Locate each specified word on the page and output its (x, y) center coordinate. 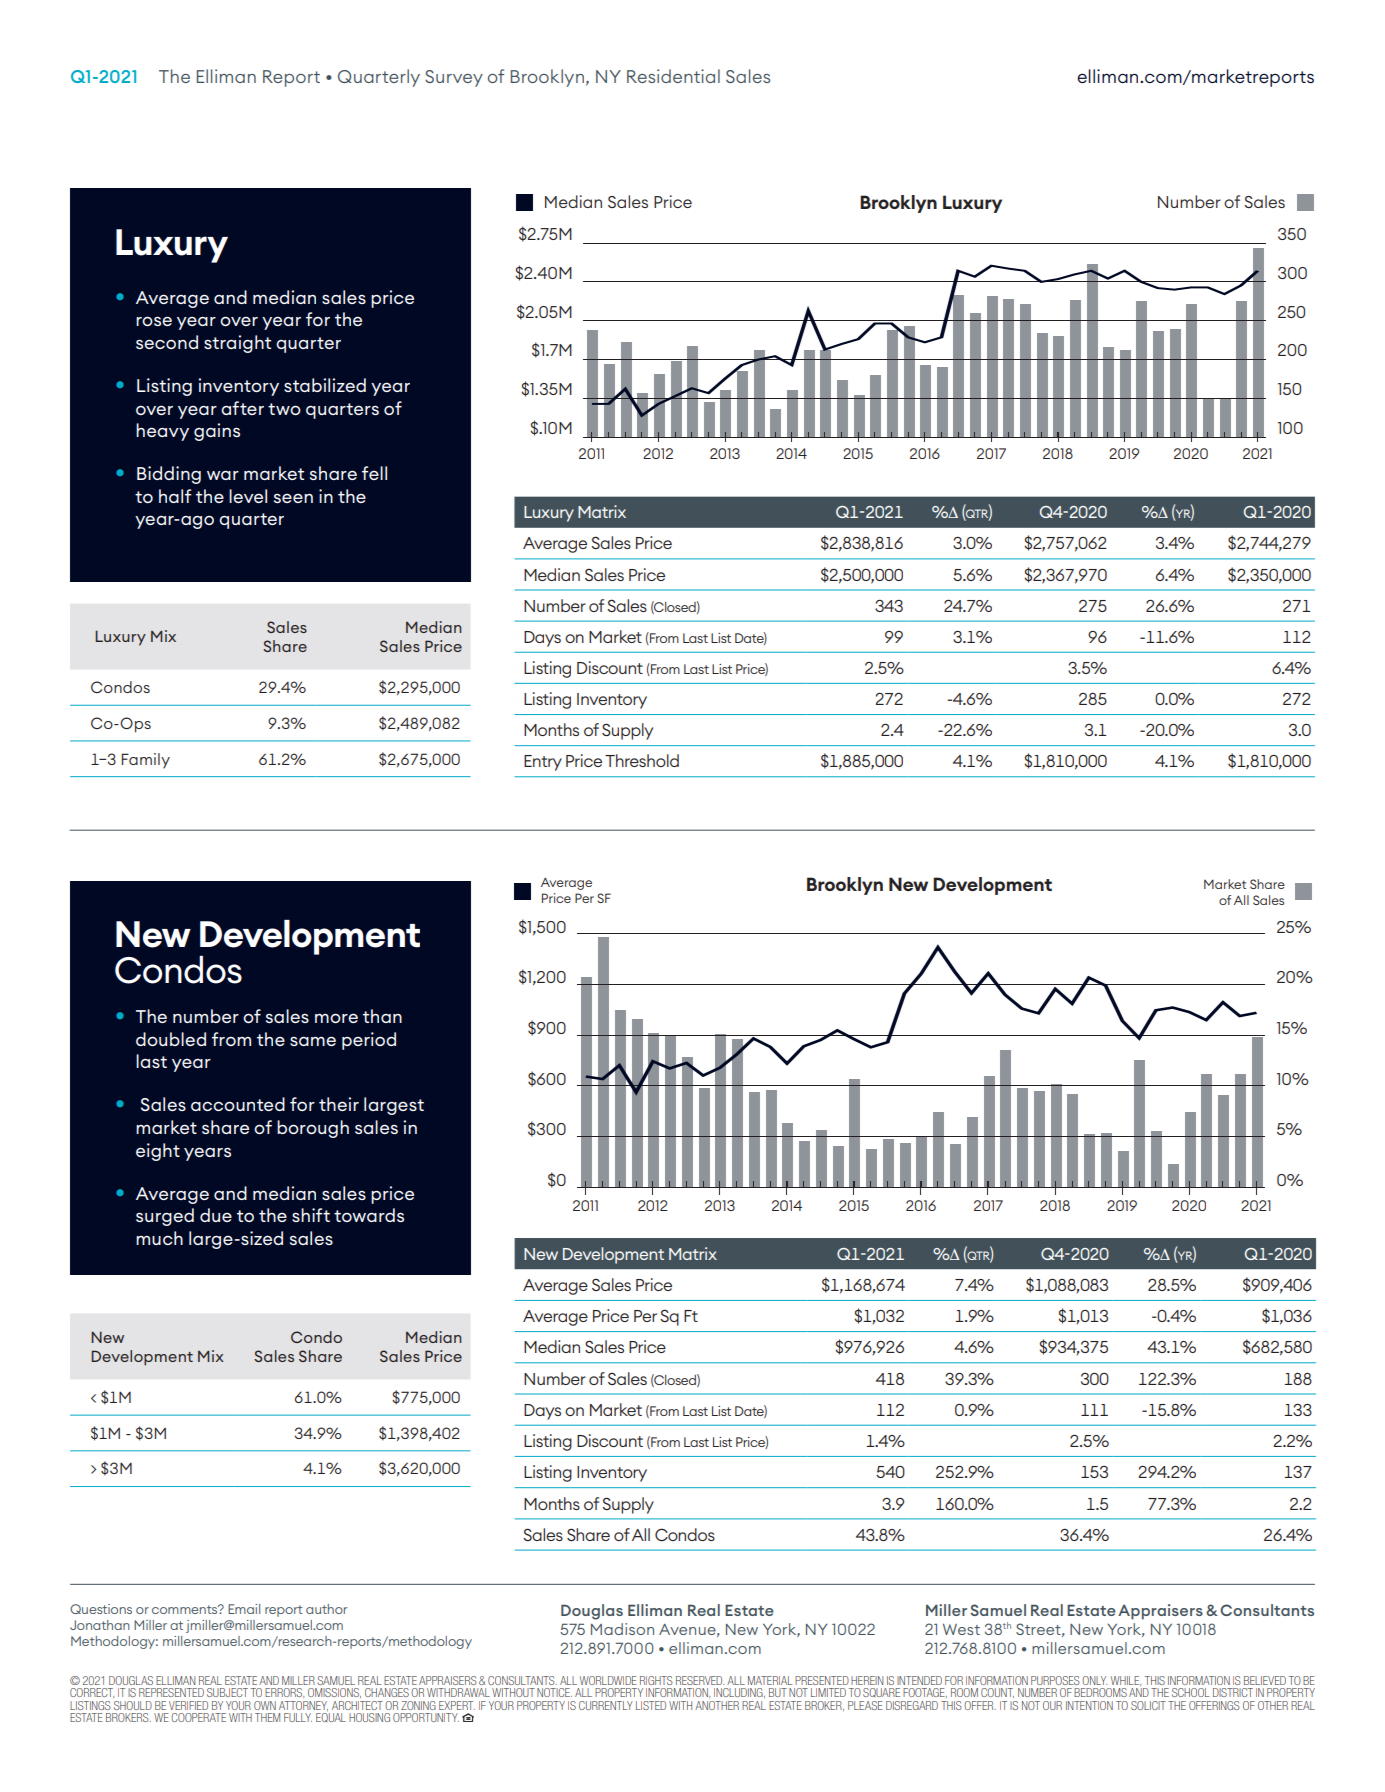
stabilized (325, 385)
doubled (171, 1039)
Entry (543, 763)
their (339, 1104)
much (159, 1238)
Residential (673, 76)
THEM (267, 1717)
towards (369, 1215)
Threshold (642, 760)
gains (217, 432)
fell (374, 473)
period (369, 1041)
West (961, 1629)
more (336, 1018)
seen (293, 498)
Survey (454, 78)
